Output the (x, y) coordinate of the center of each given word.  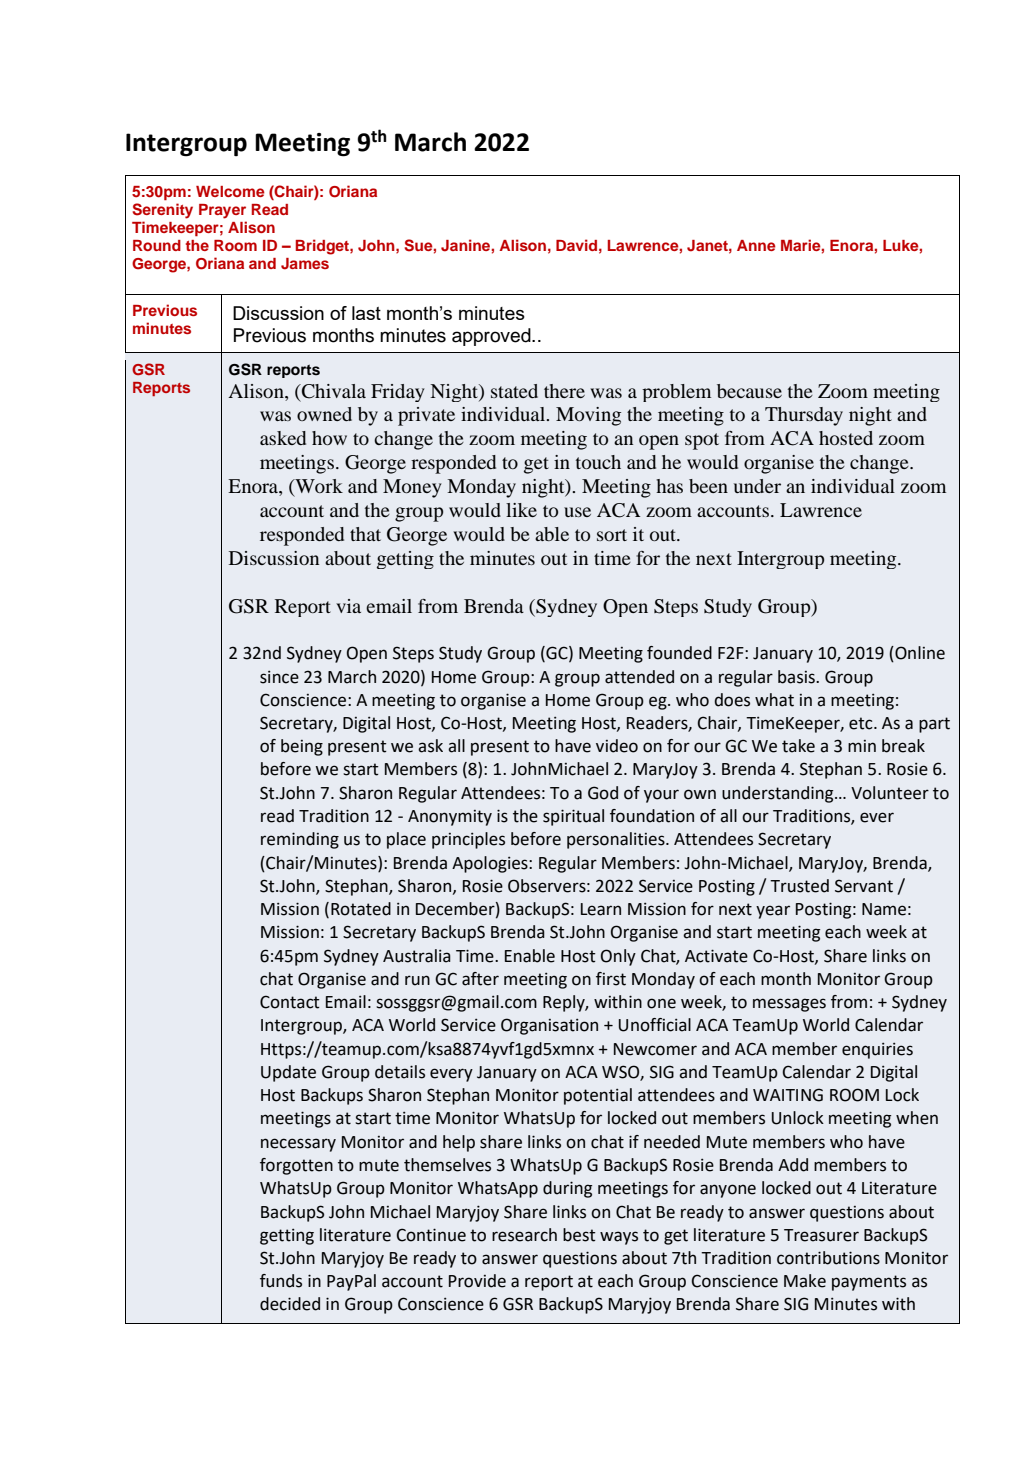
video (617, 746)
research (524, 1235)
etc (862, 723)
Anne (756, 245)
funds (281, 1281)
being (302, 747)
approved (492, 337)
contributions (828, 1258)
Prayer (222, 211)
